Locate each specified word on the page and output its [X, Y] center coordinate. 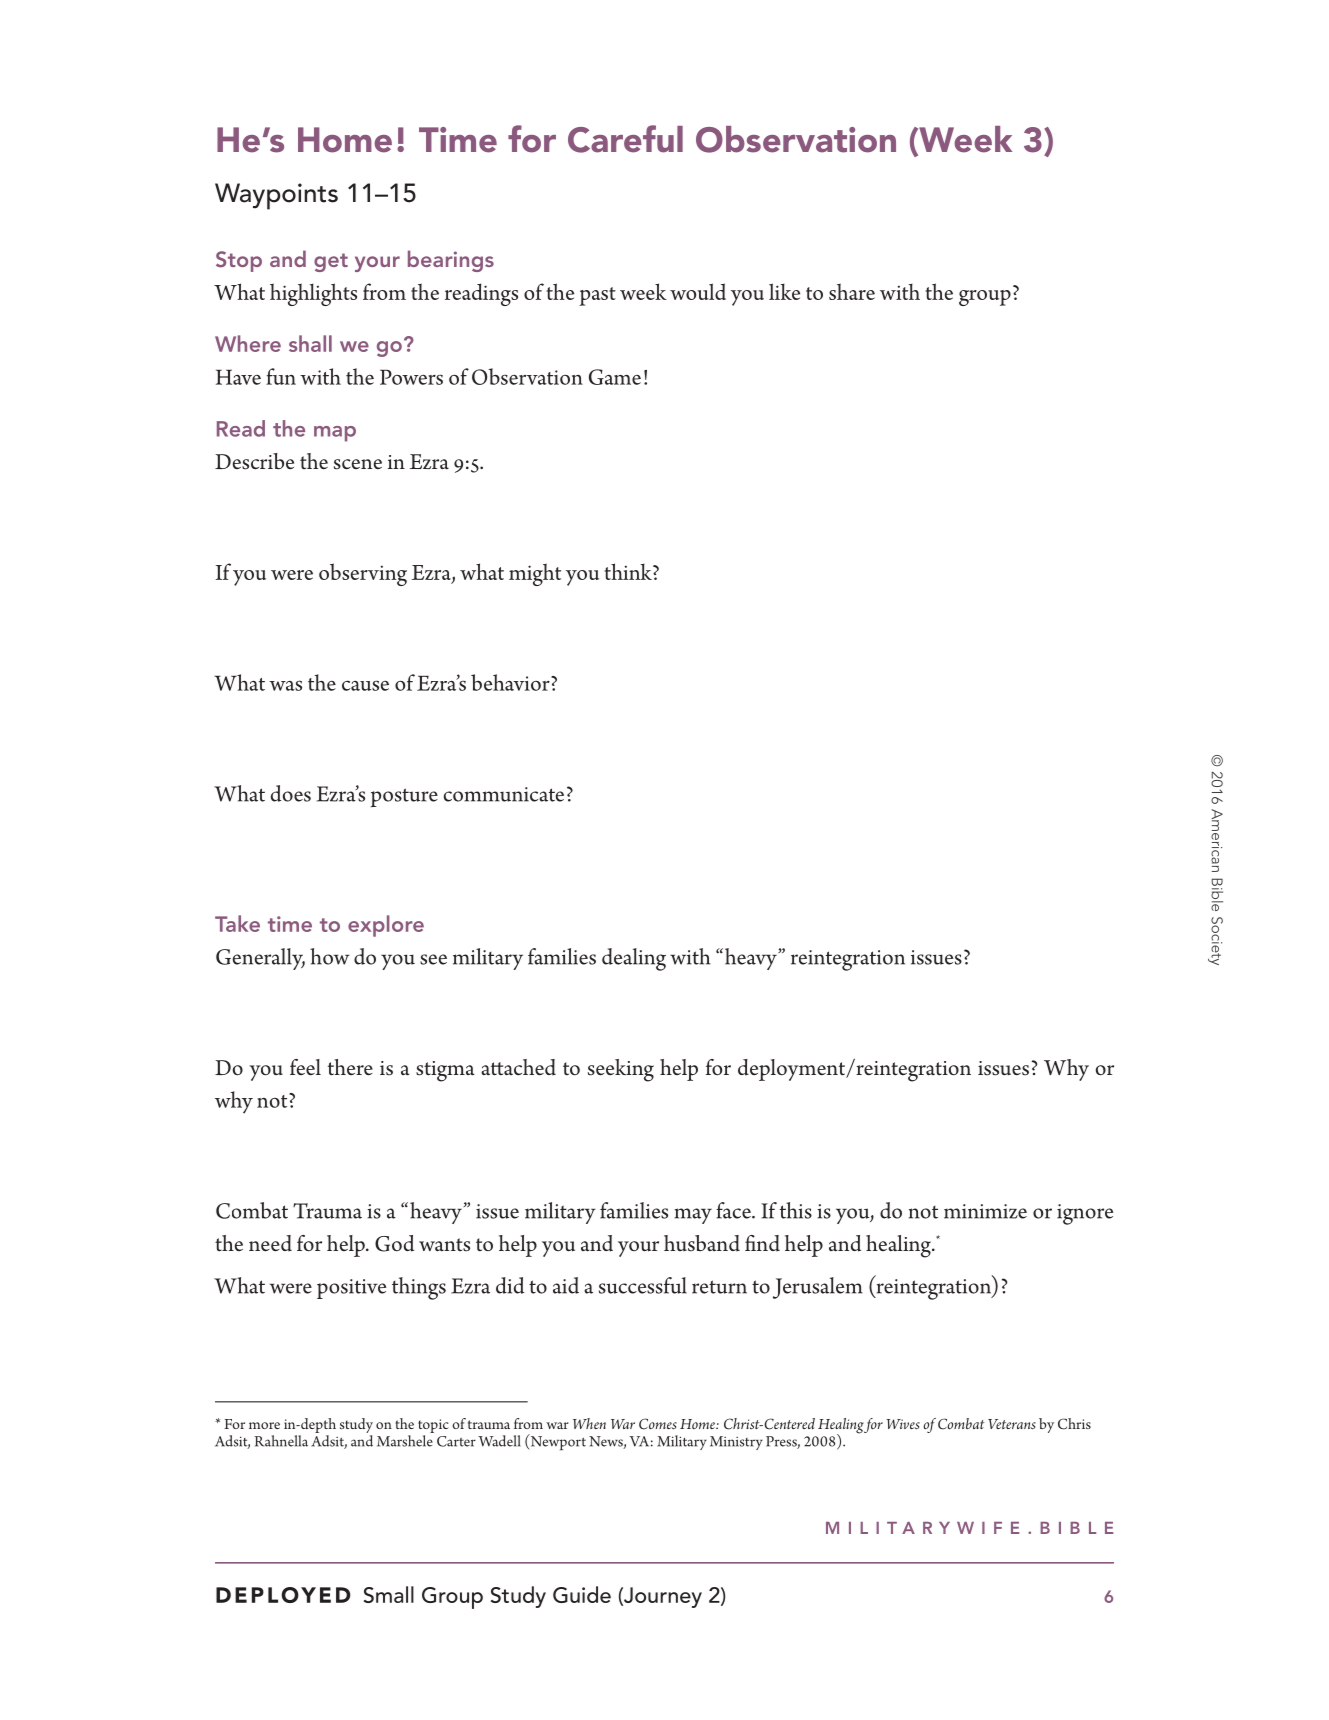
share [852, 291]
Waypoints [276, 196]
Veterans [1012, 1424]
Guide [582, 1594]
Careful [625, 139]
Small [389, 1594]
